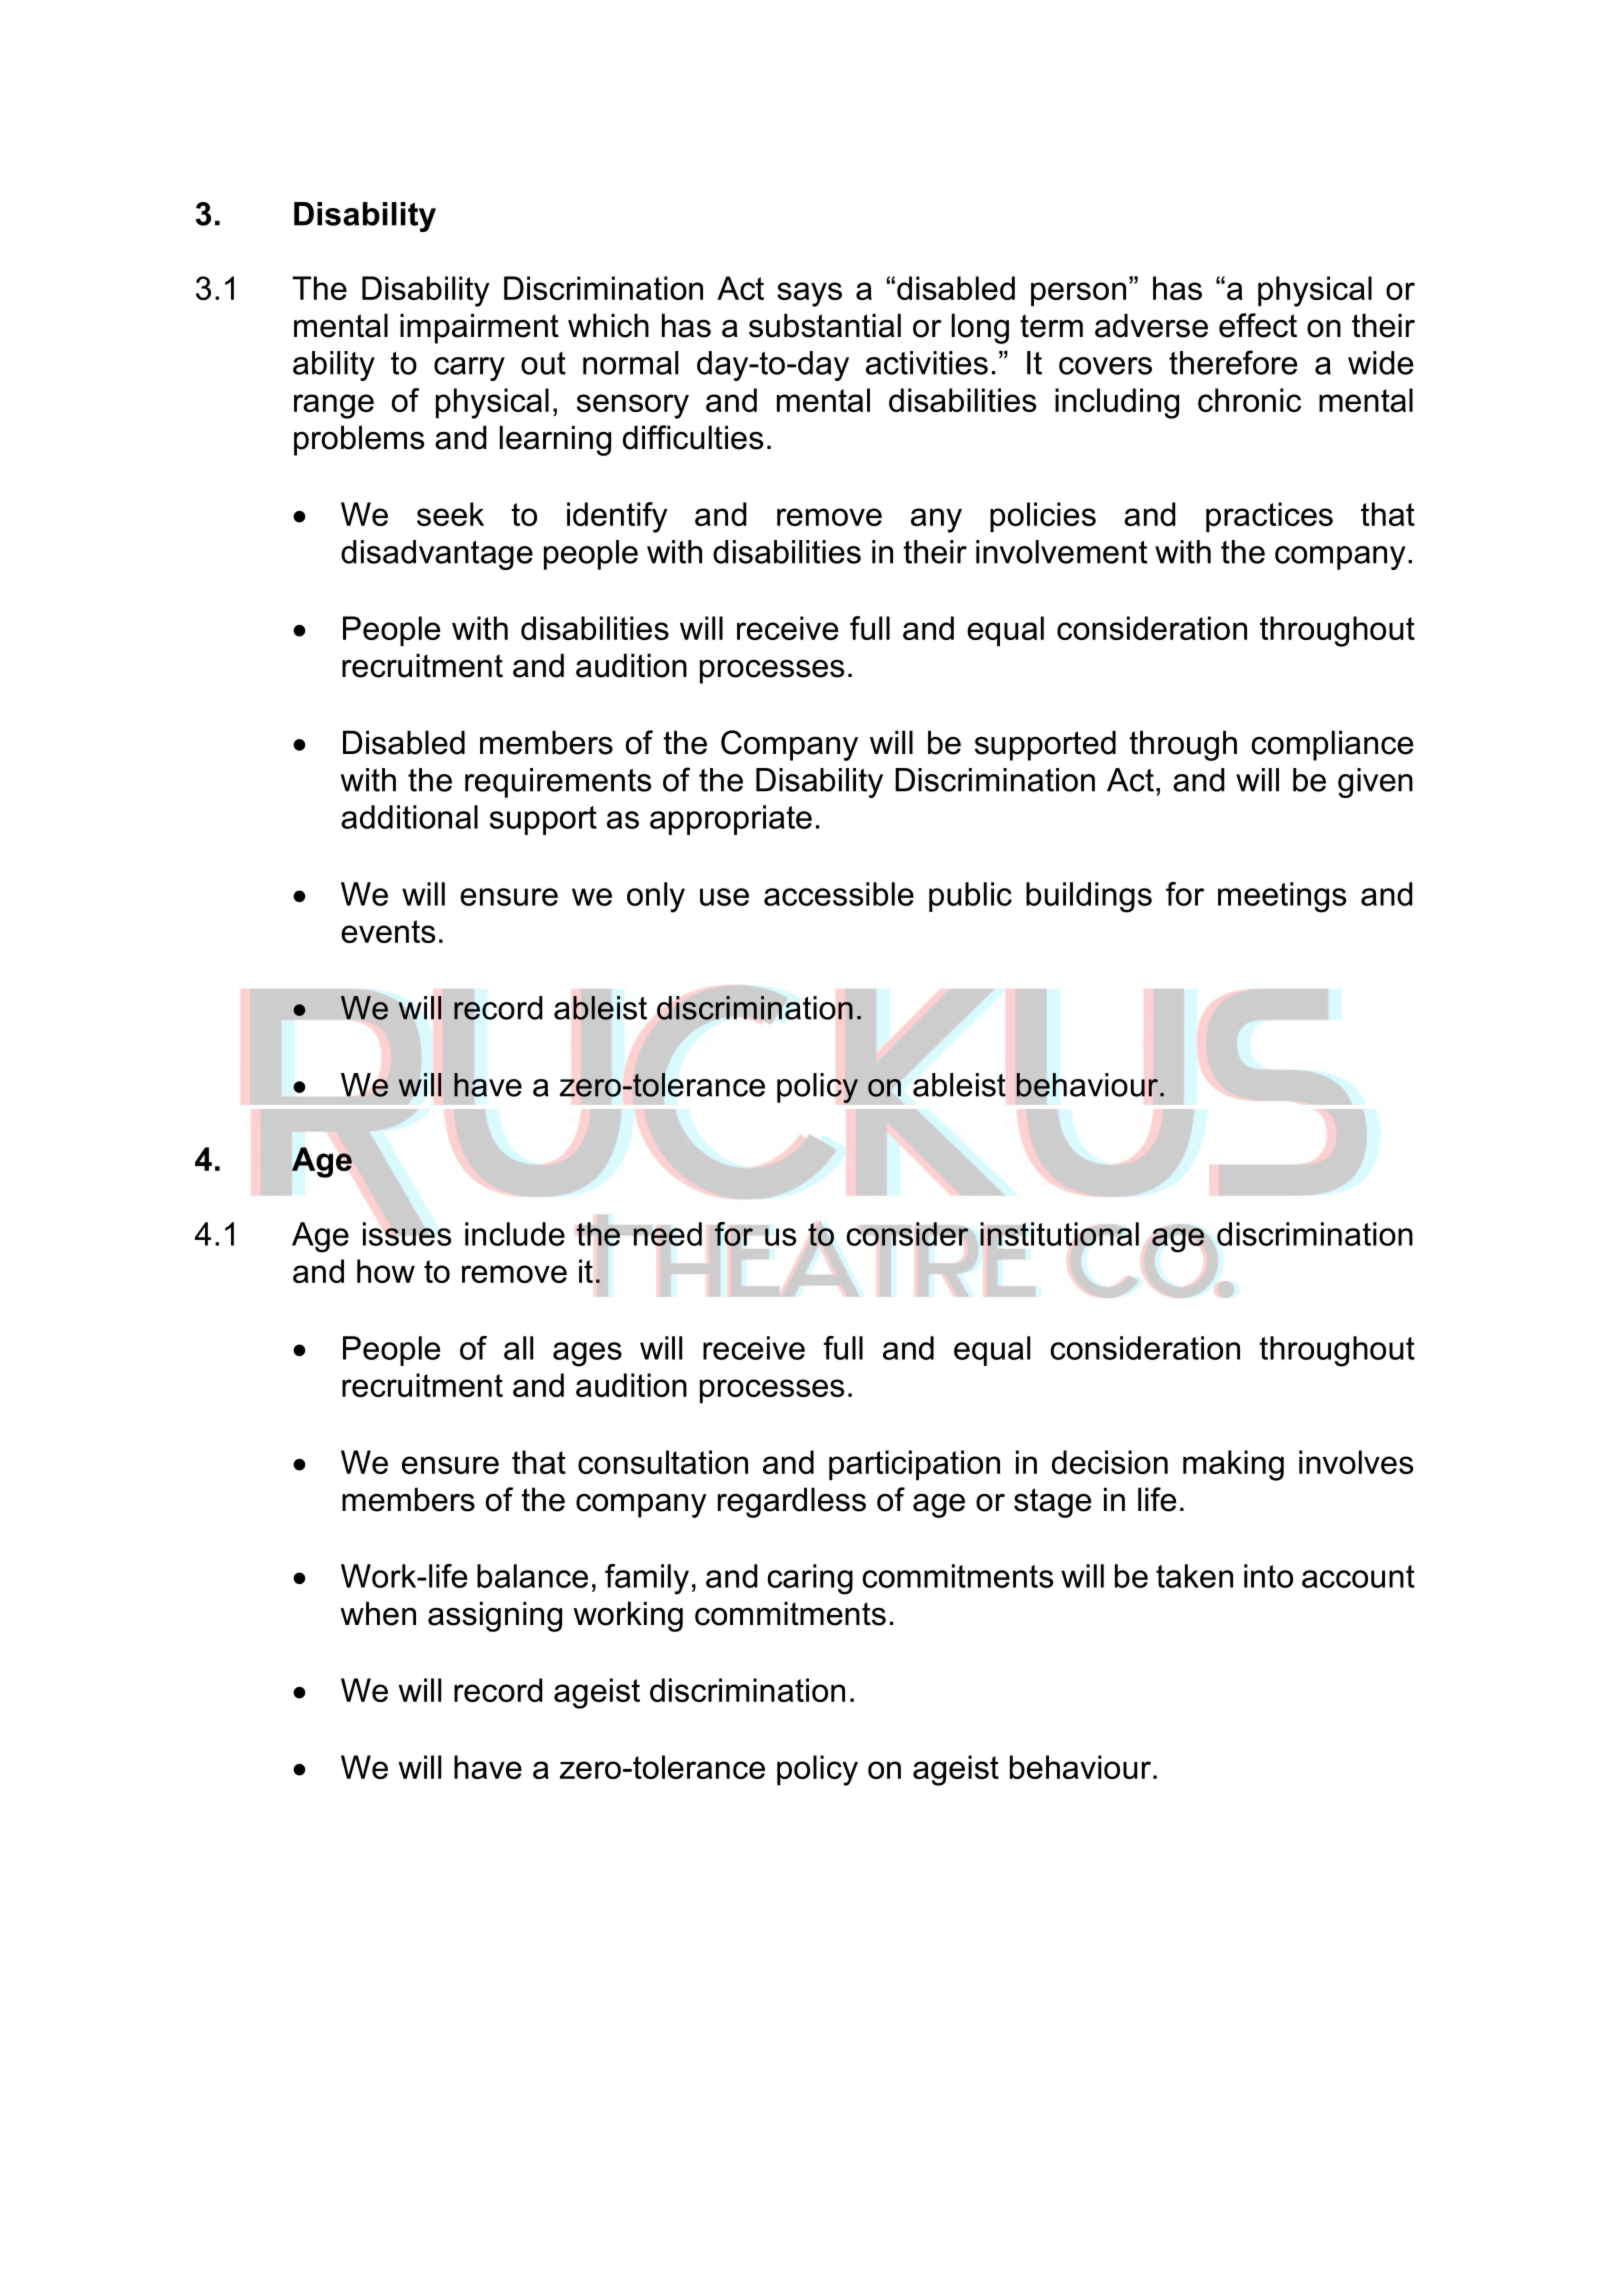 The image size is (1609, 2276). Describe the element at coordinates (479, 328) in the screenshot. I see `impairment` at that location.
